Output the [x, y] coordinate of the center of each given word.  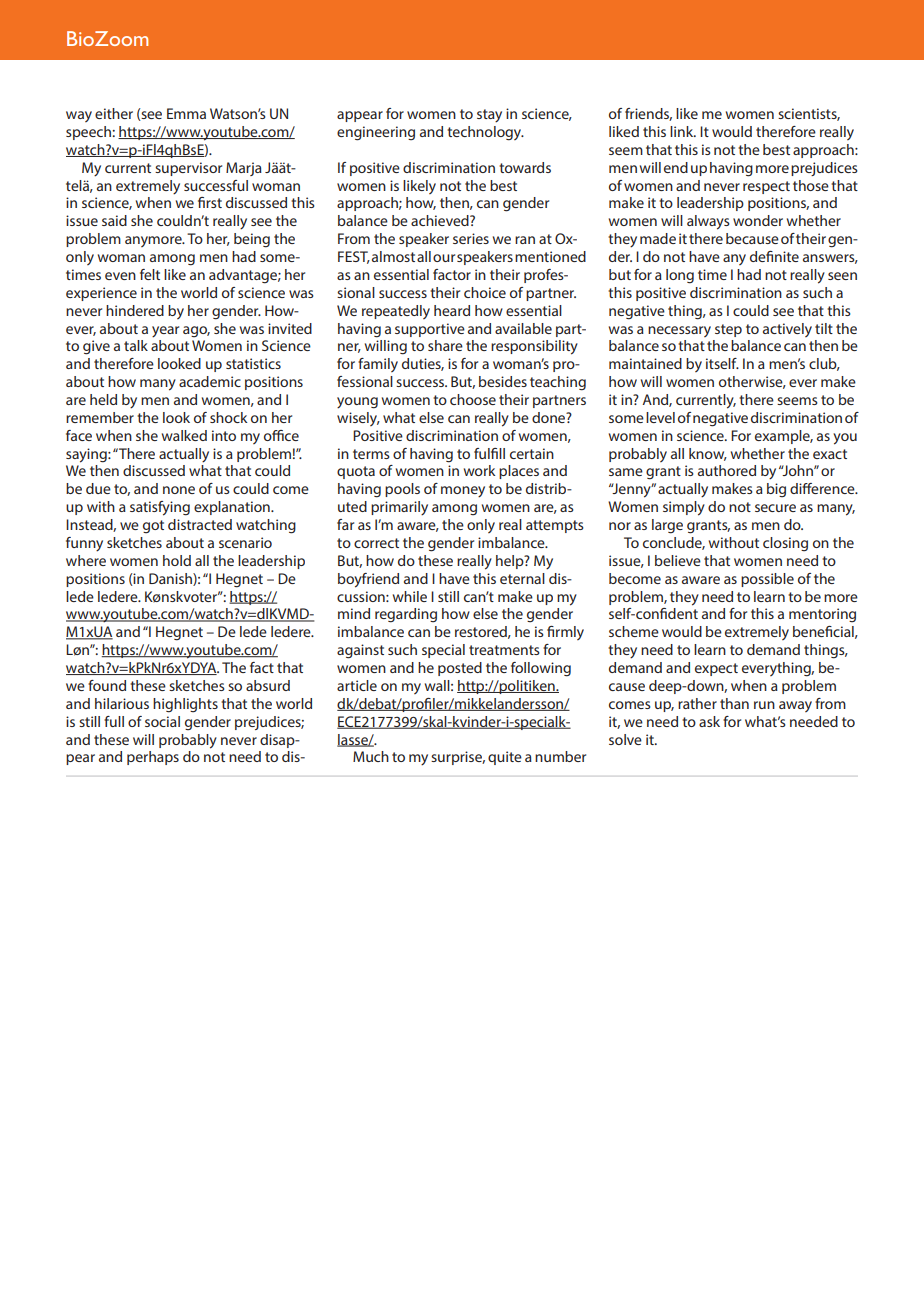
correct [376, 543]
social [162, 721]
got [153, 526]
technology [485, 133]
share [445, 345]
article [357, 685]
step [728, 330]
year [165, 332]
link [683, 131]
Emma [186, 113]
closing [785, 544]
